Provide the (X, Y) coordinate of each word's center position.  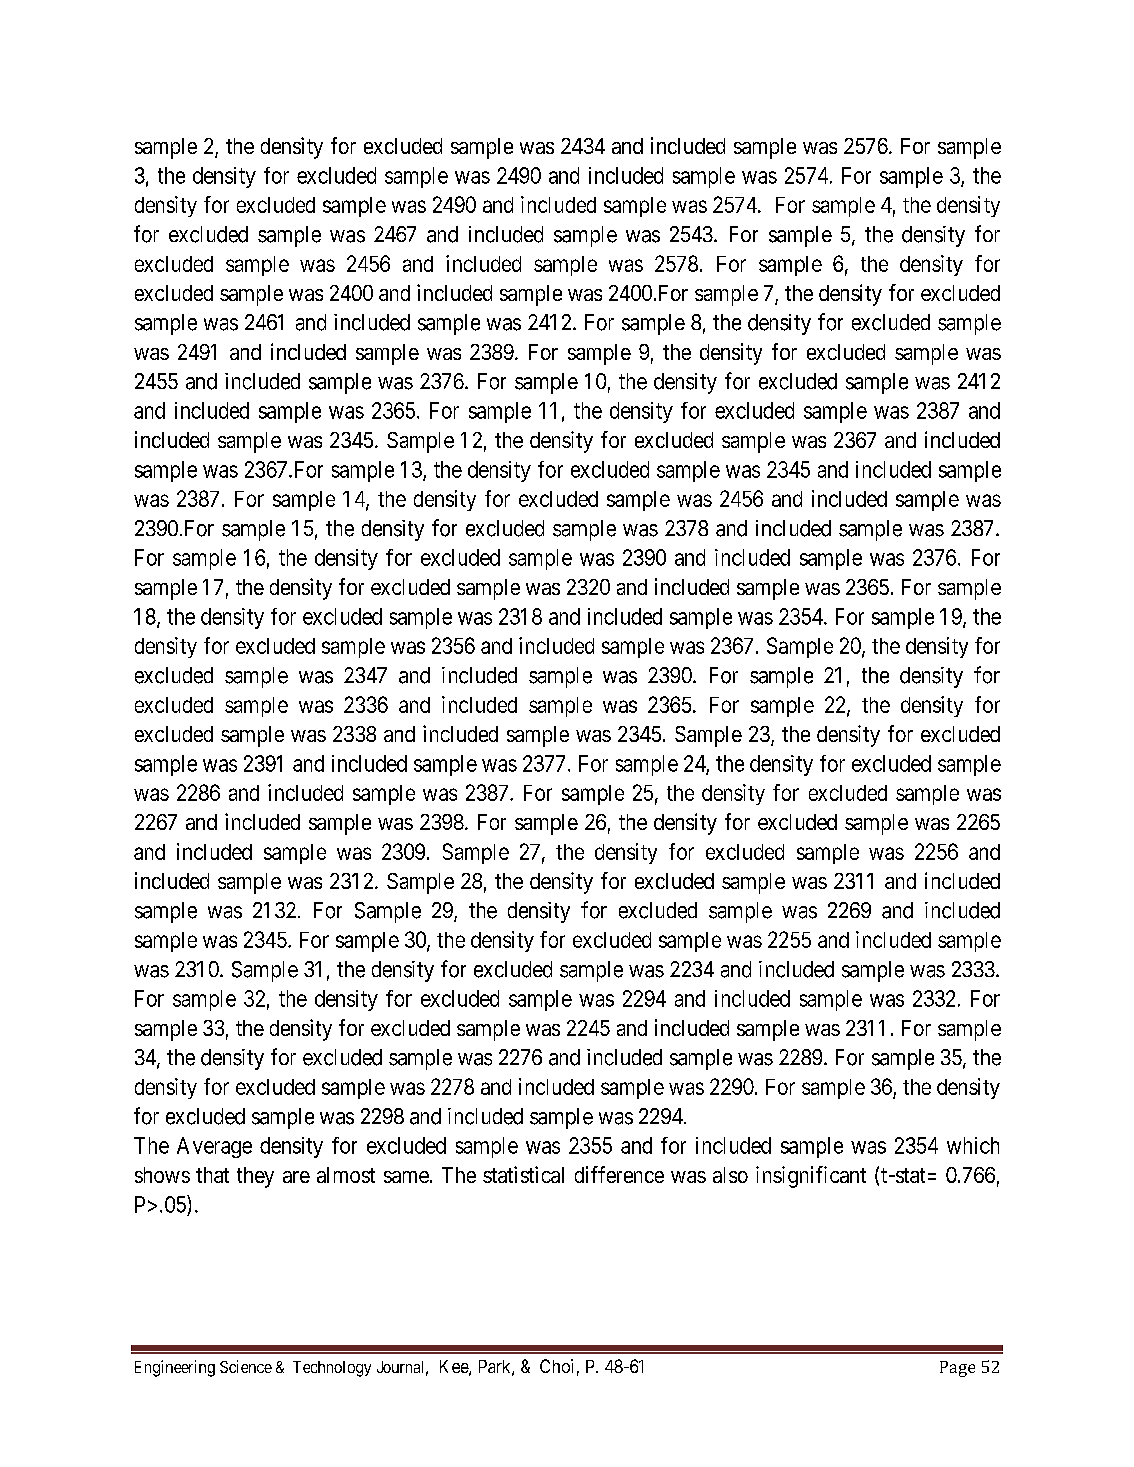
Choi (556, 1366)
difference (619, 1174)
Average (214, 1147)
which (973, 1145)
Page (957, 1369)
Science (246, 1366)
